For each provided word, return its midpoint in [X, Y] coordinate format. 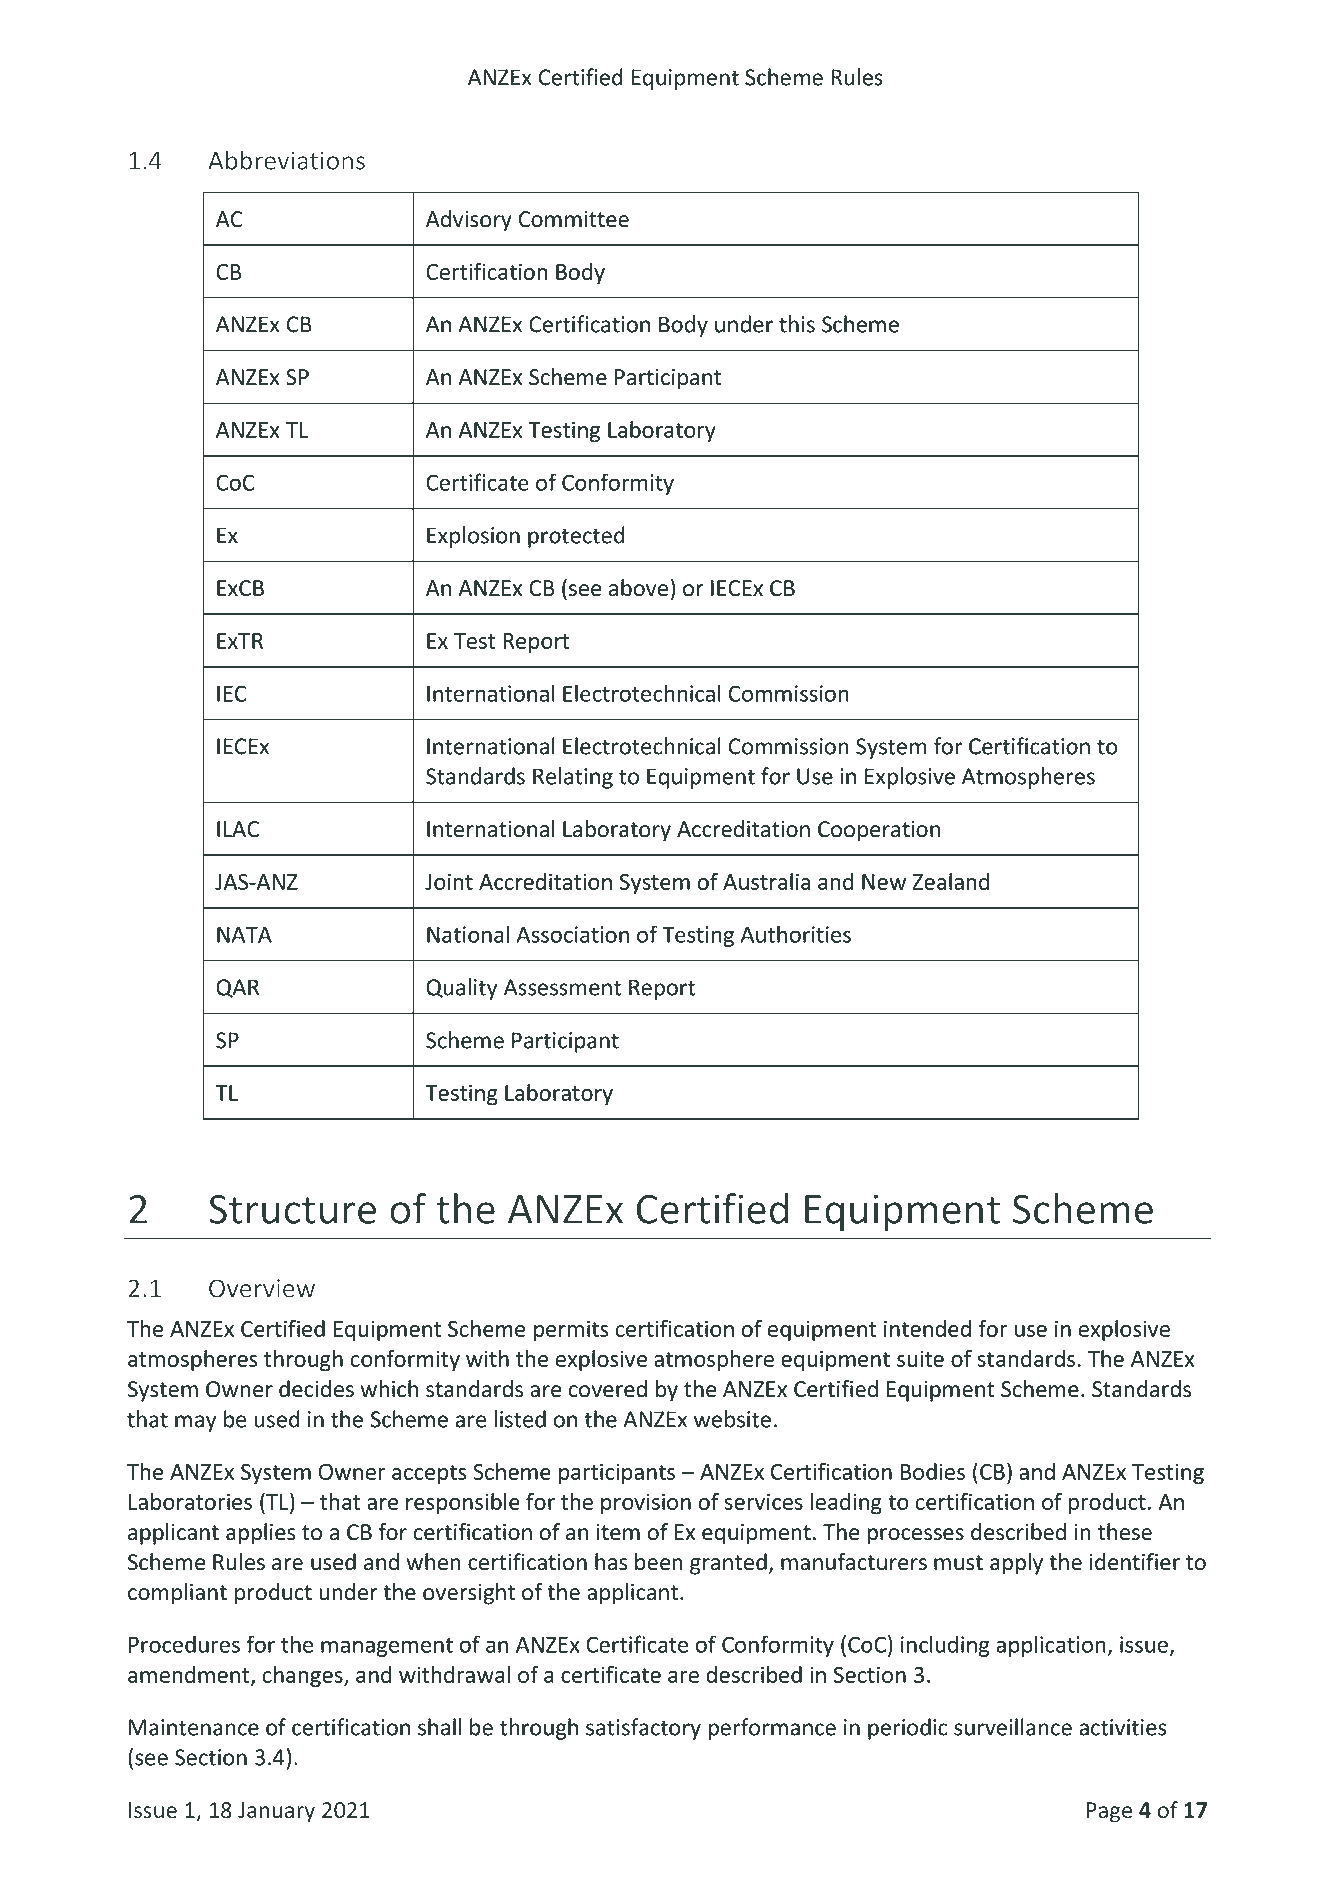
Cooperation [879, 831]
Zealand [951, 881]
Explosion [473, 537]
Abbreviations [286, 160]
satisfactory [643, 1729]
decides [316, 1389]
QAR [237, 988]
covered [608, 1389]
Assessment [562, 987]
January [276, 1812]
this [797, 324]
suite [920, 1358]
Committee [574, 219]
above [638, 588]
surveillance [1013, 1727]
